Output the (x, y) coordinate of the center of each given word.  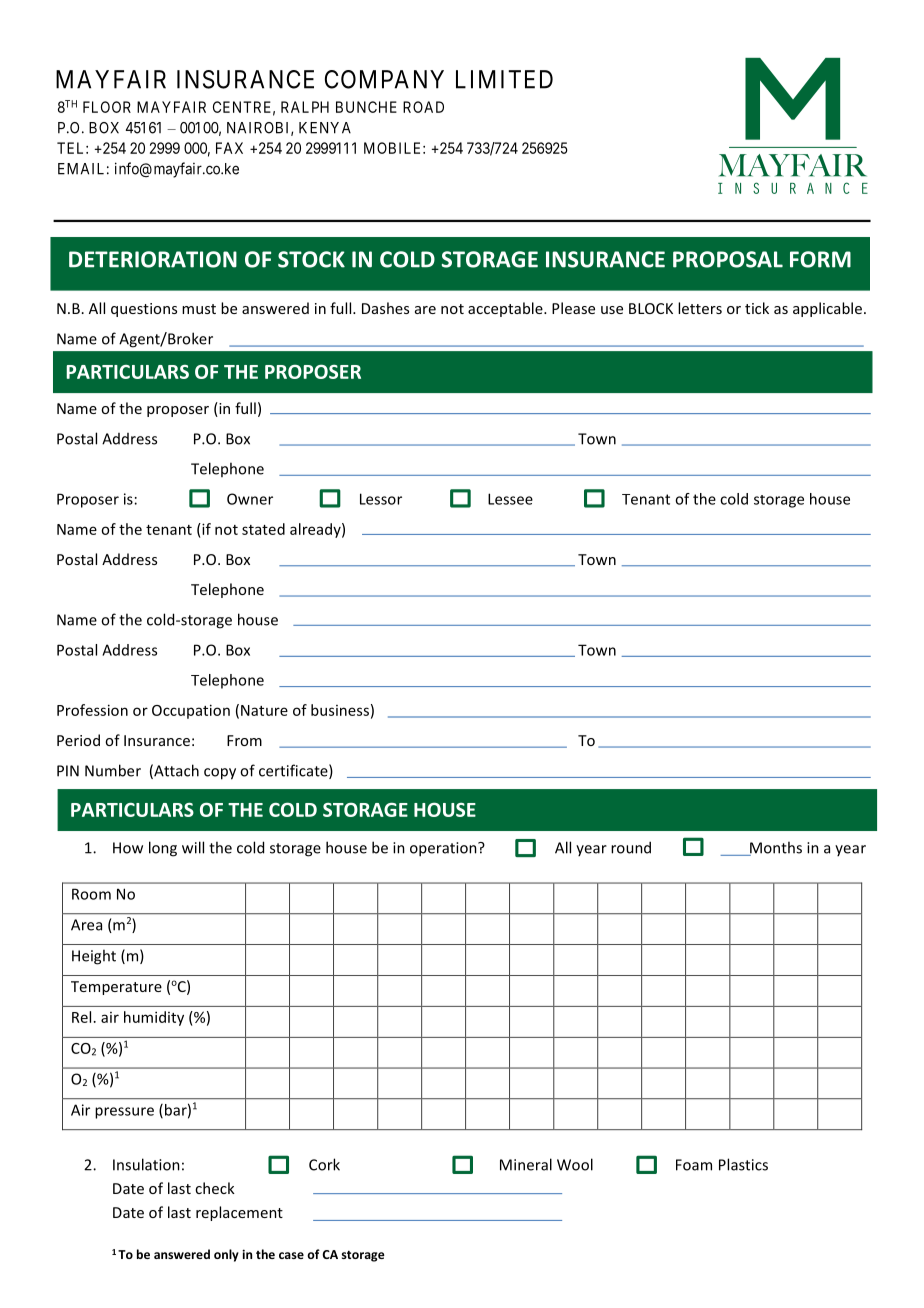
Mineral (526, 1164)
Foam (694, 1165)
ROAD (423, 107)
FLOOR (107, 107)
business (340, 710)
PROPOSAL (728, 259)
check (215, 1188)
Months (775, 848)
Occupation (191, 711)
